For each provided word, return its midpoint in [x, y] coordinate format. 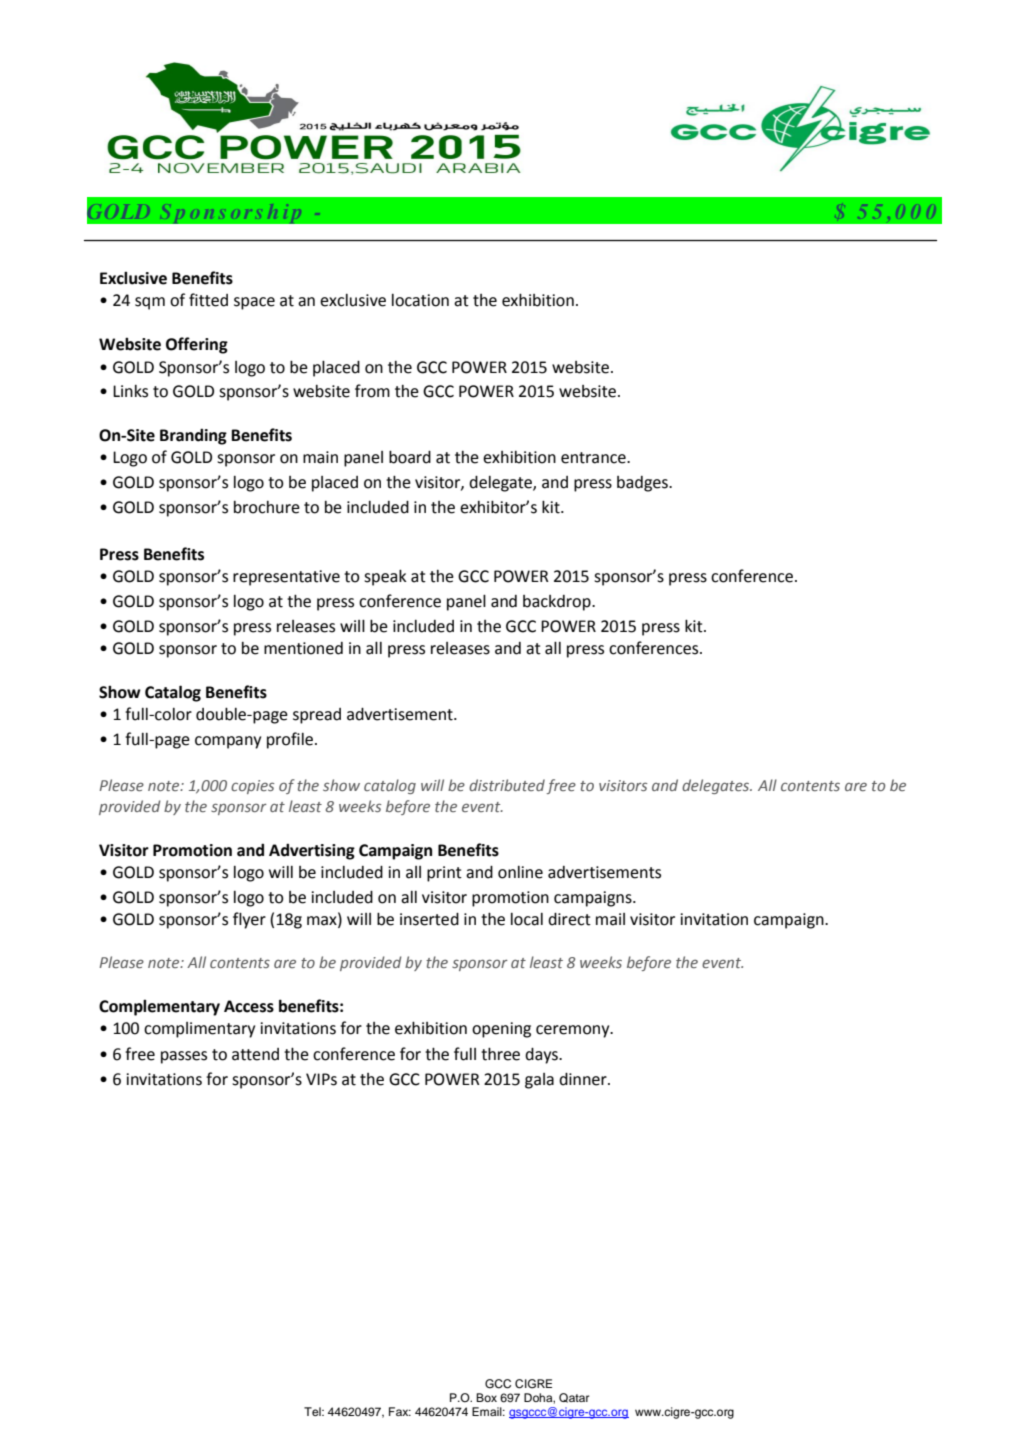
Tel [313, 1411]
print [444, 874]
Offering [197, 345]
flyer [249, 920]
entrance [594, 458]
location [420, 300]
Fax [400, 1411]
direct [569, 919]
